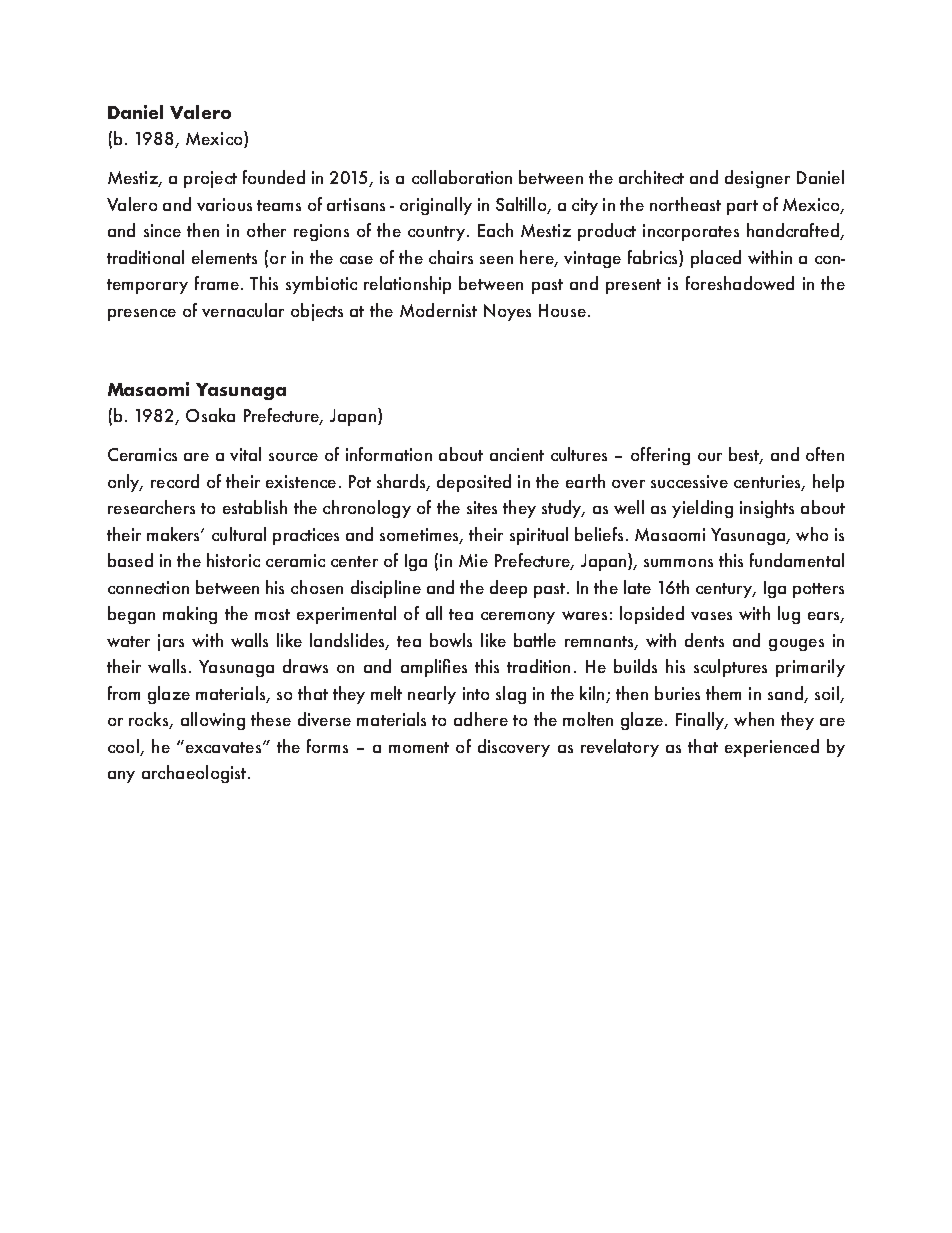 The image size is (952, 1233). I want to click on successive, so click(689, 481).
